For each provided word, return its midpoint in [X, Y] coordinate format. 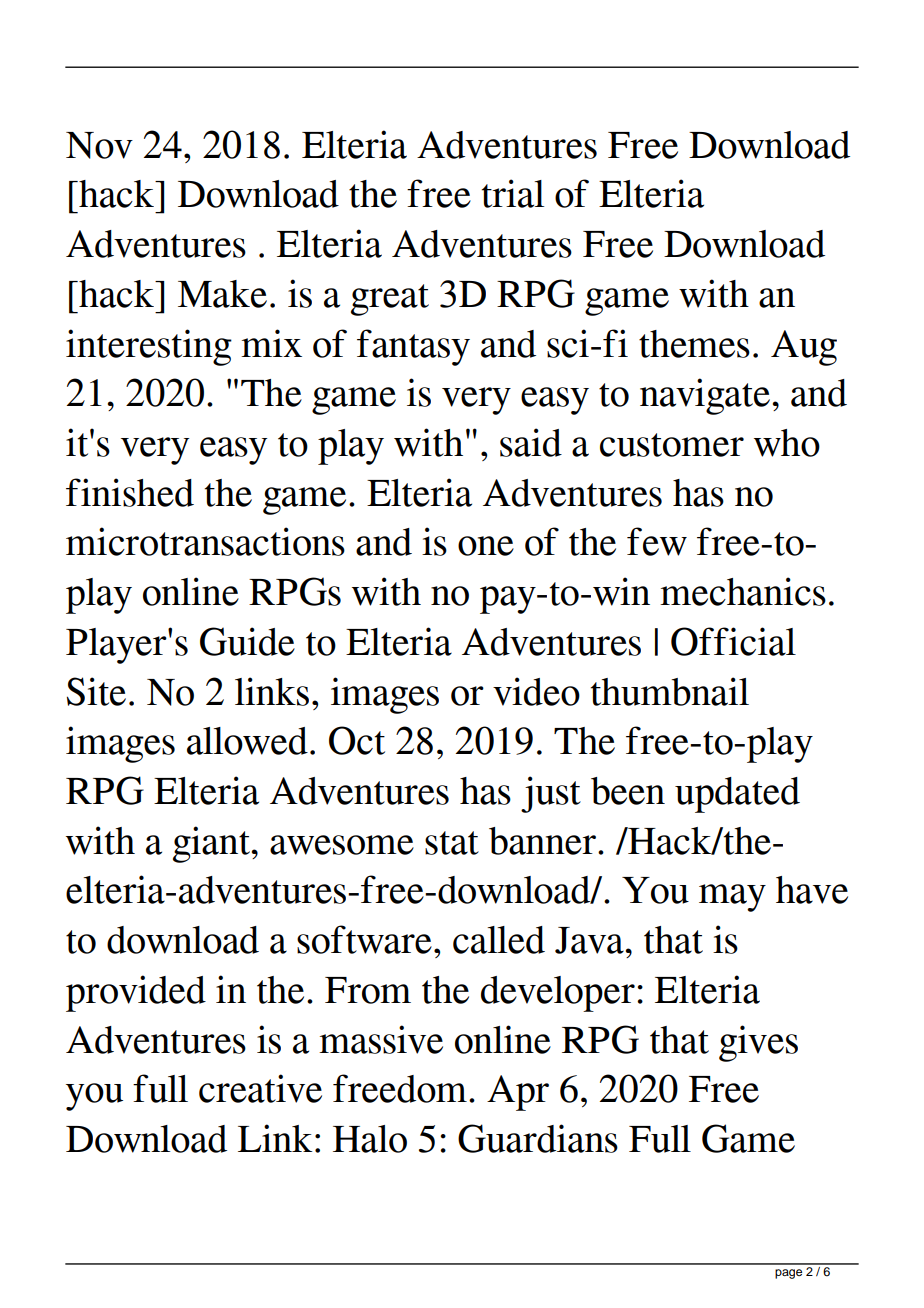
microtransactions [205, 541]
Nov [99, 145]
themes [694, 344]
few [657, 541]
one [486, 546]
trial [513, 193]
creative [260, 1088]
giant [211, 844]
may [732, 898]
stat [452, 843]
